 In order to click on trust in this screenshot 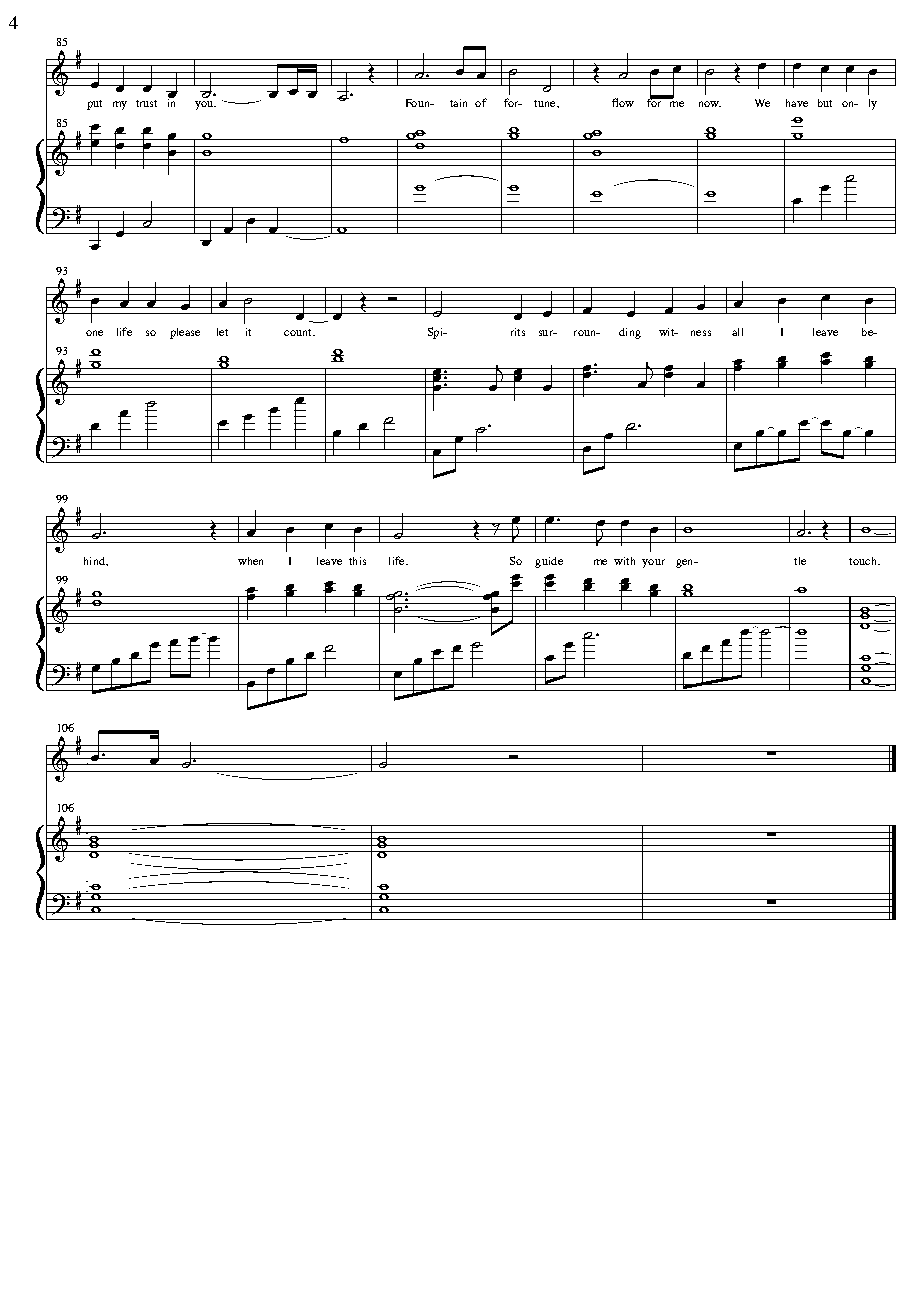, I will do `click(146, 103)`.
